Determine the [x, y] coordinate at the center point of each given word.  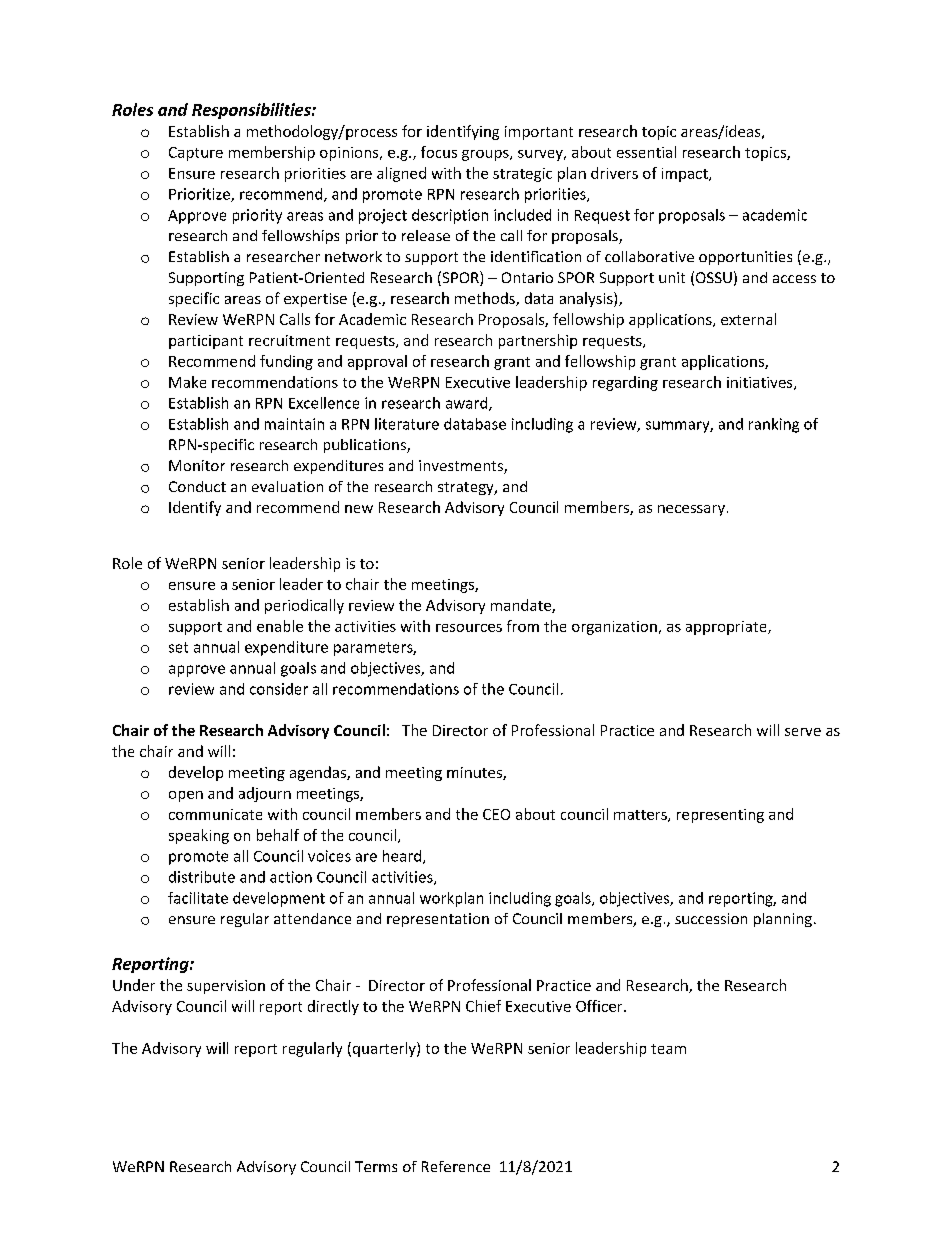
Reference [456, 1166]
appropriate [727, 628]
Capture [196, 154]
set [178, 647]
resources [469, 628]
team [668, 1049]
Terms [376, 1166]
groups [486, 155]
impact [686, 175]
